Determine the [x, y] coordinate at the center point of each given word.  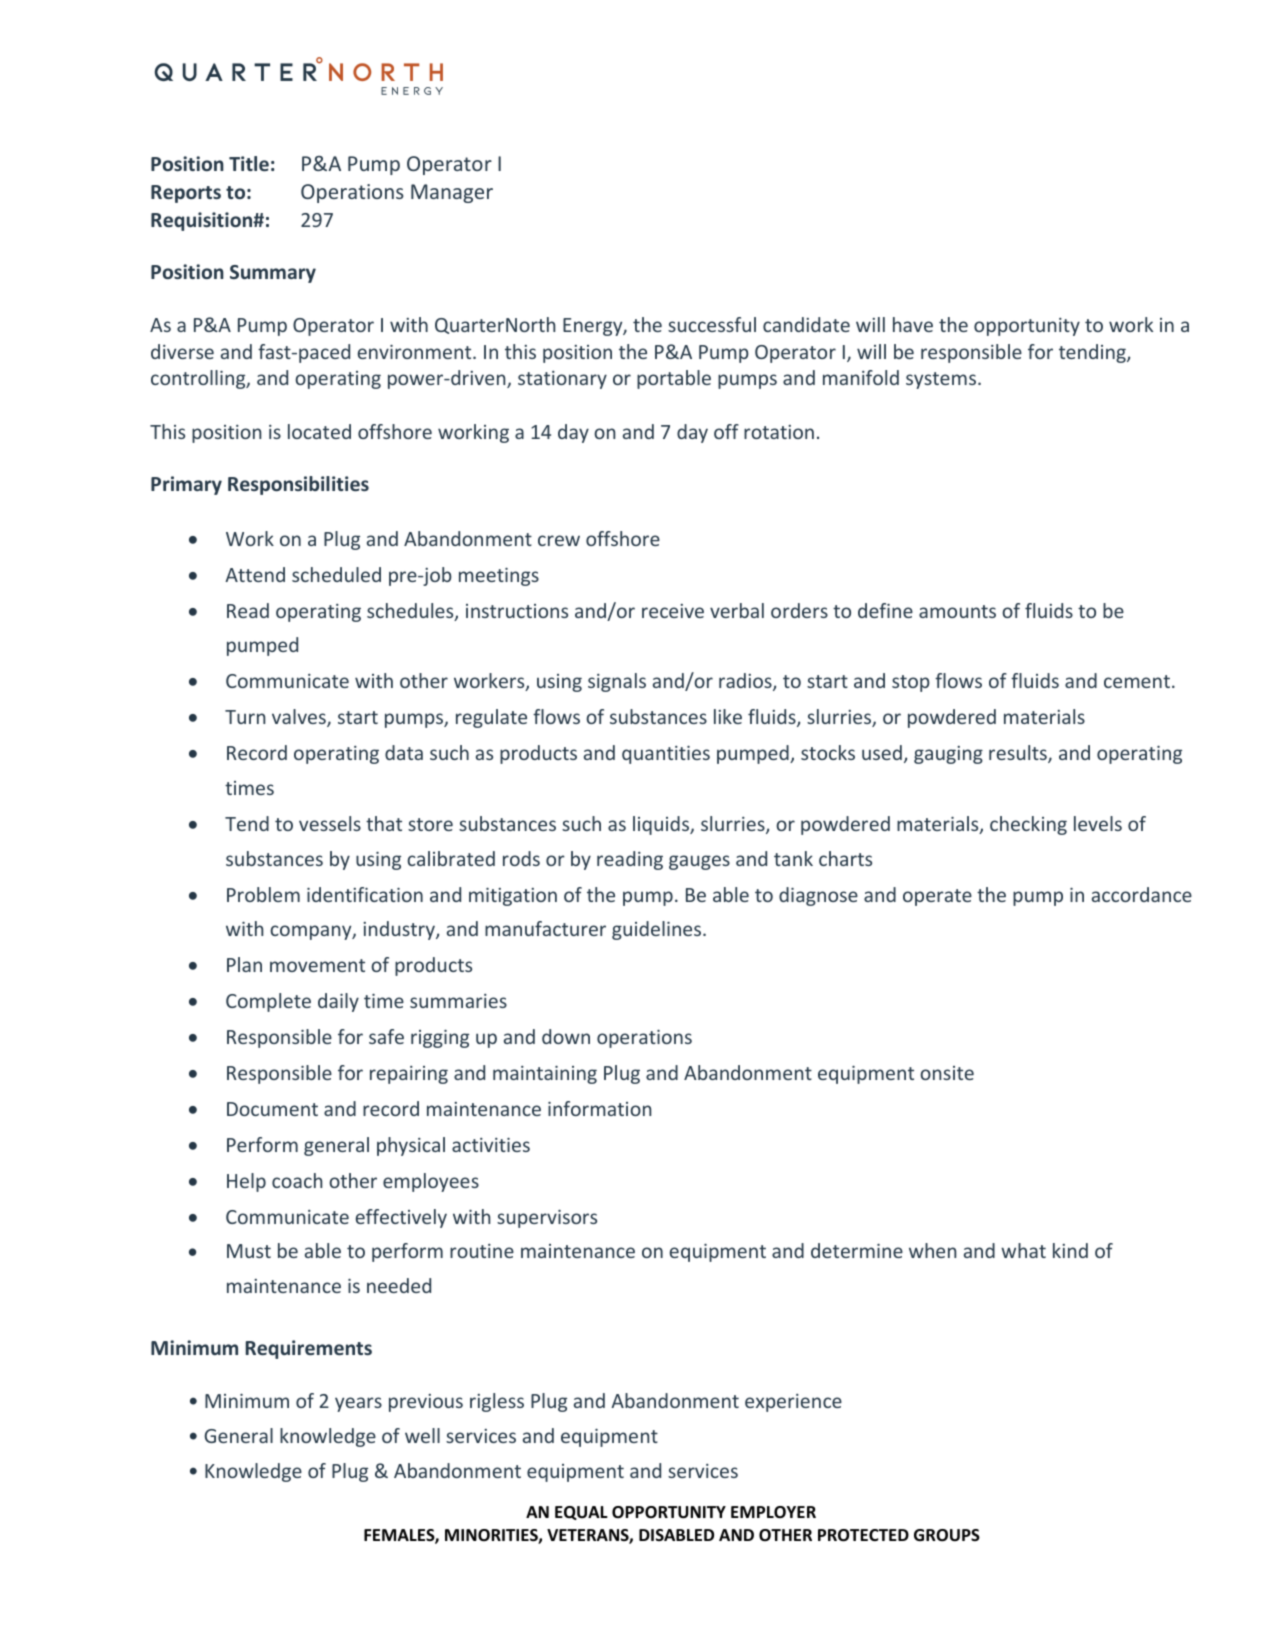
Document [272, 1109]
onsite [947, 1073]
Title [249, 163]
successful [712, 324]
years [358, 1404]
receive [673, 611]
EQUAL [581, 1513]
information [599, 1108]
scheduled [336, 574]
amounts [957, 611]
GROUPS [947, 1535]
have [913, 324]
